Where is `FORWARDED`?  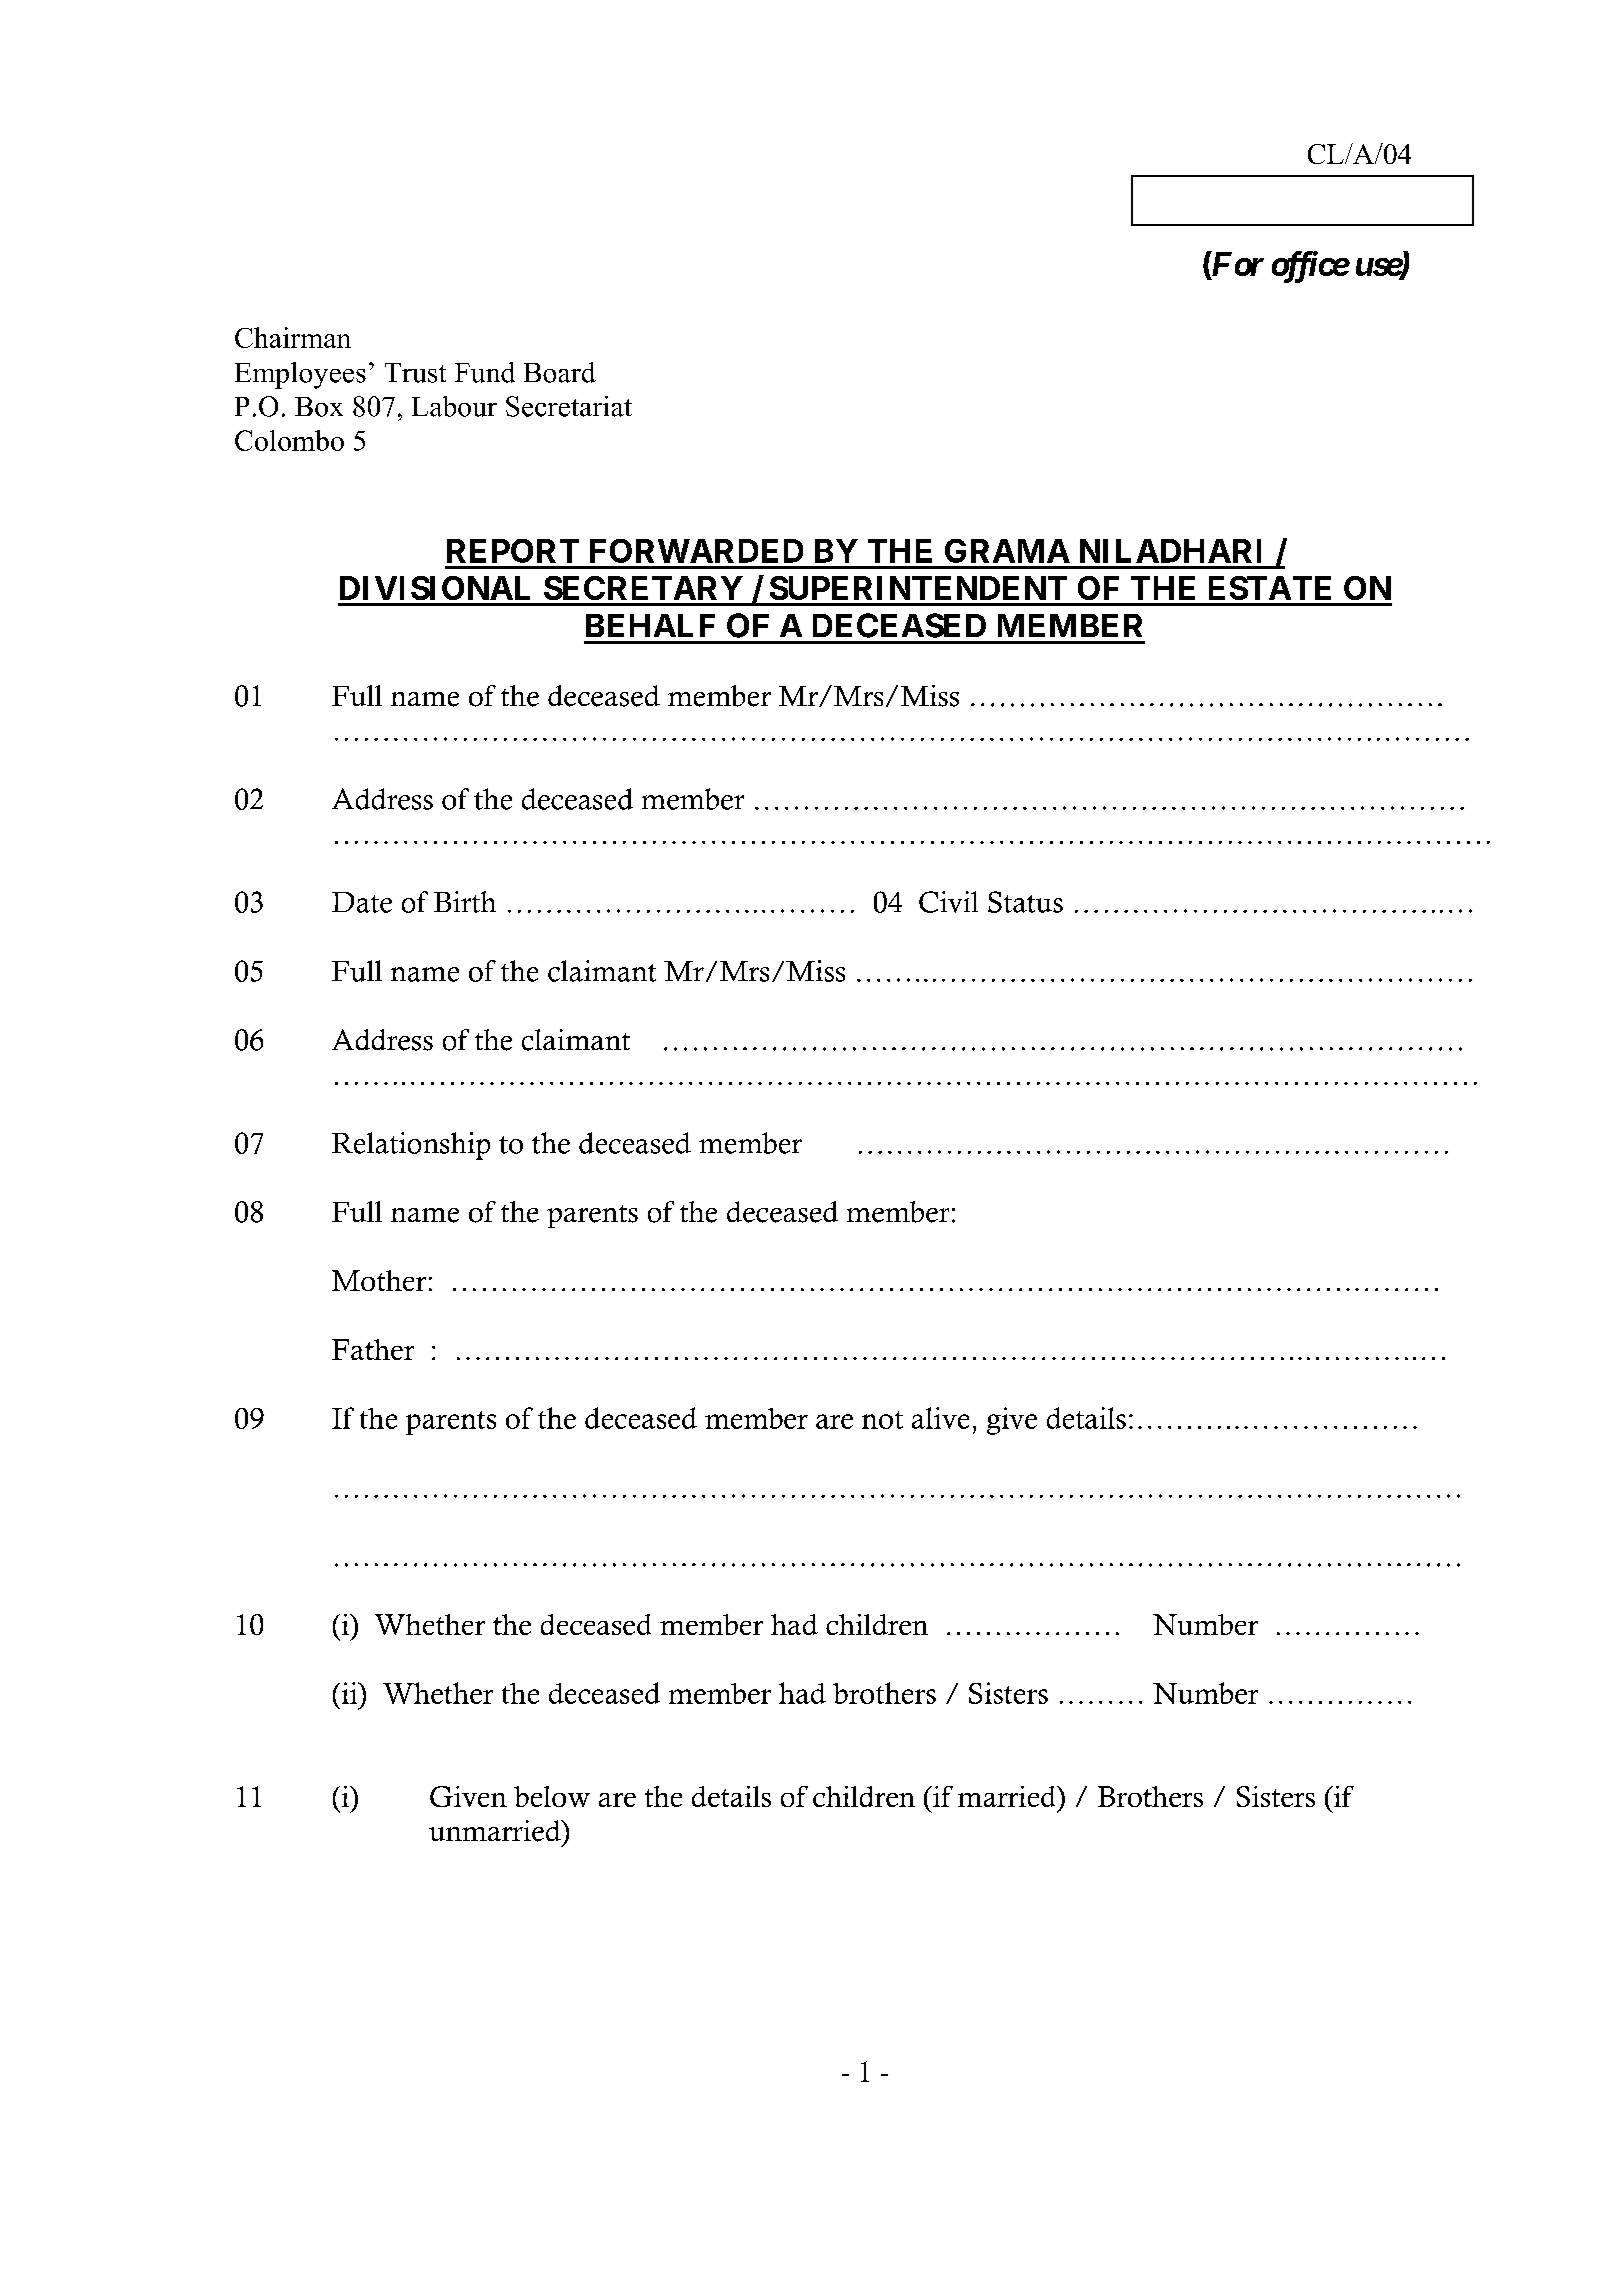
FORWARDED is located at coordinates (696, 551).
